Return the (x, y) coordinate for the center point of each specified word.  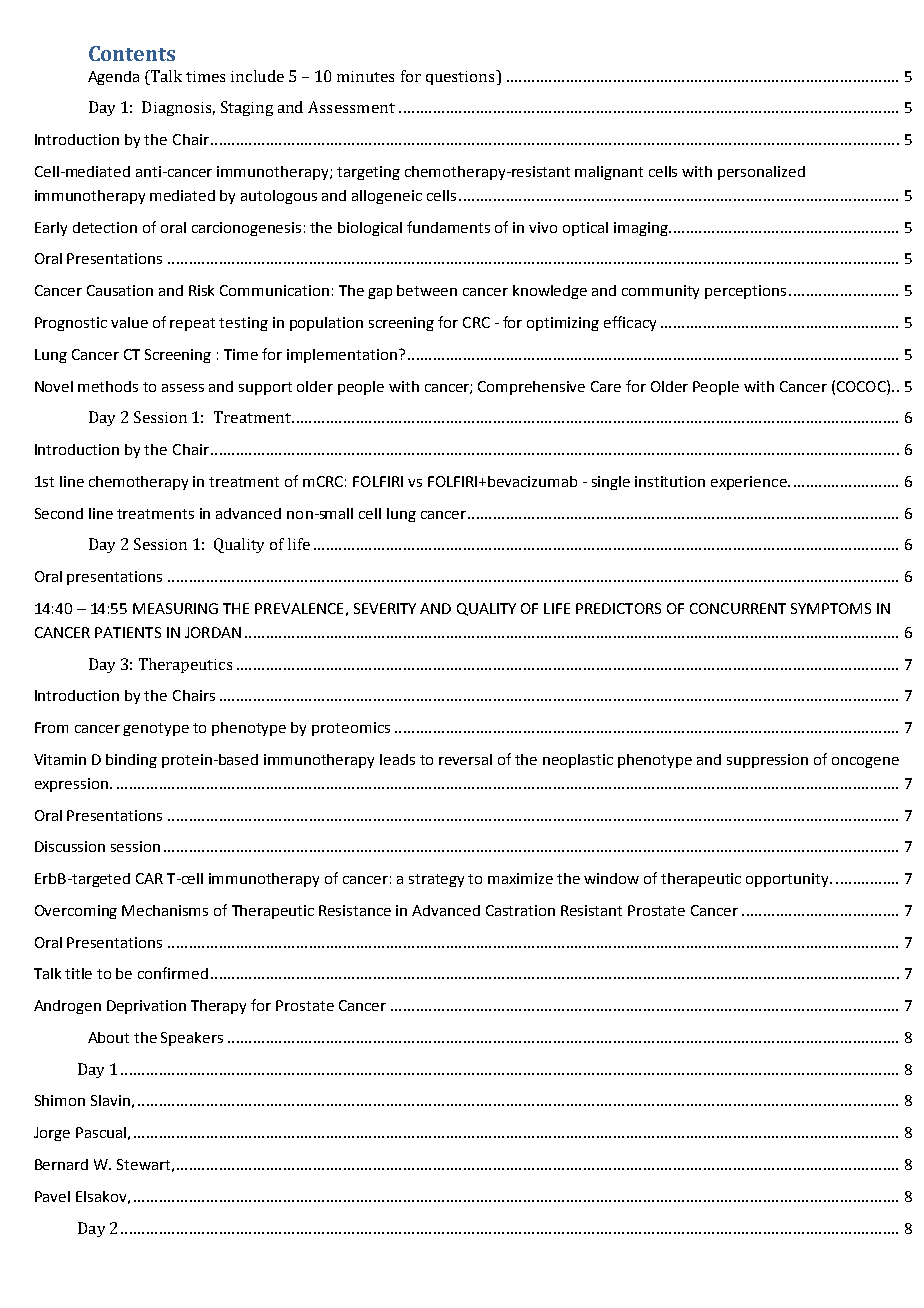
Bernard (61, 1164)
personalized (761, 173)
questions (461, 77)
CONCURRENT (738, 608)
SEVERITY (385, 608)
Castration (520, 910)
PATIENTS (128, 632)
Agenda (113, 78)
